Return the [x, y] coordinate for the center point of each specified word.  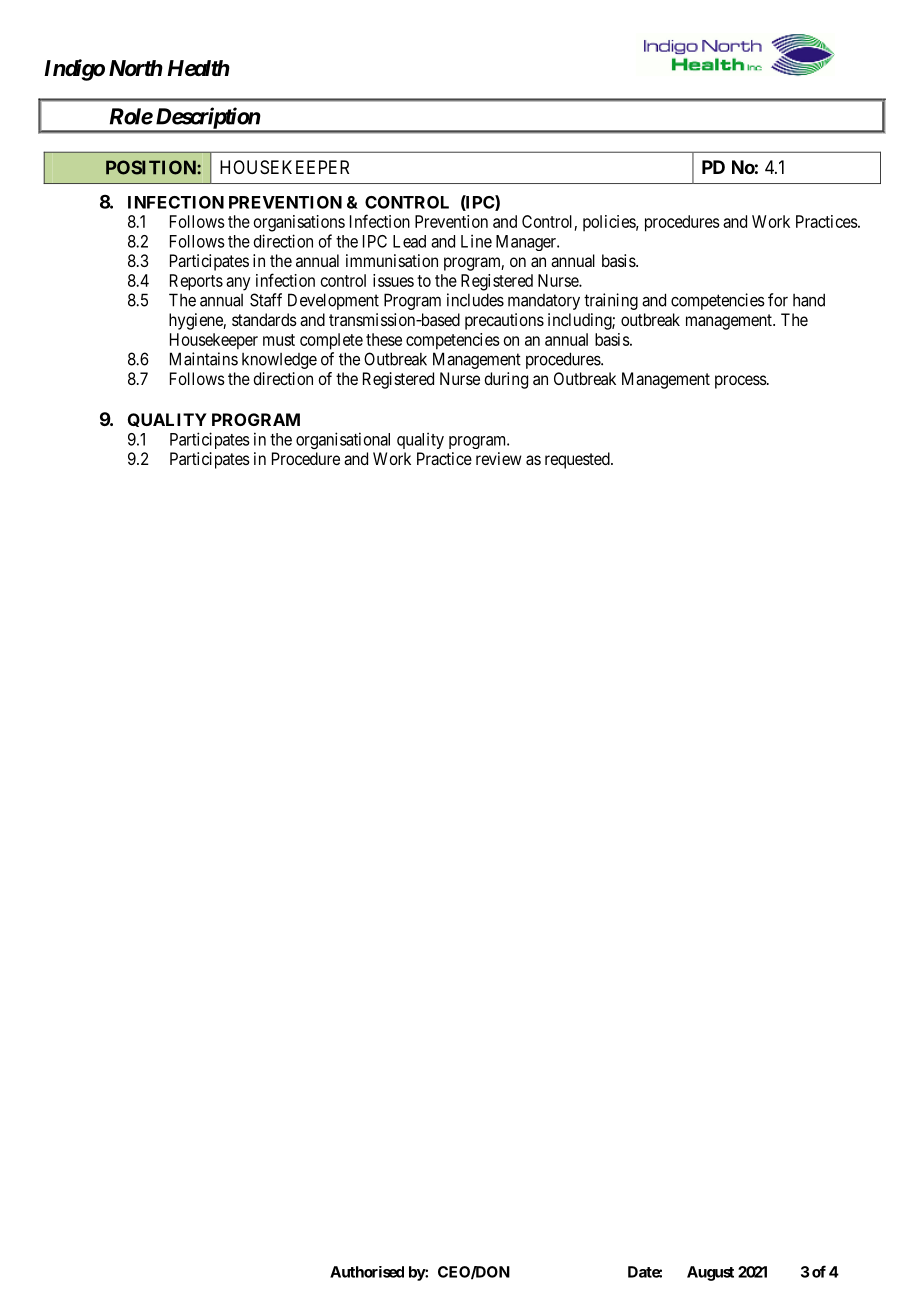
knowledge [279, 361]
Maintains [204, 359]
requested [578, 460]
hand [809, 300]
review [499, 458]
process [741, 382]
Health [198, 68]
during [506, 380]
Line [476, 241]
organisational [343, 440]
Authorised [367, 1272]
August [710, 1273]
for [778, 300]
